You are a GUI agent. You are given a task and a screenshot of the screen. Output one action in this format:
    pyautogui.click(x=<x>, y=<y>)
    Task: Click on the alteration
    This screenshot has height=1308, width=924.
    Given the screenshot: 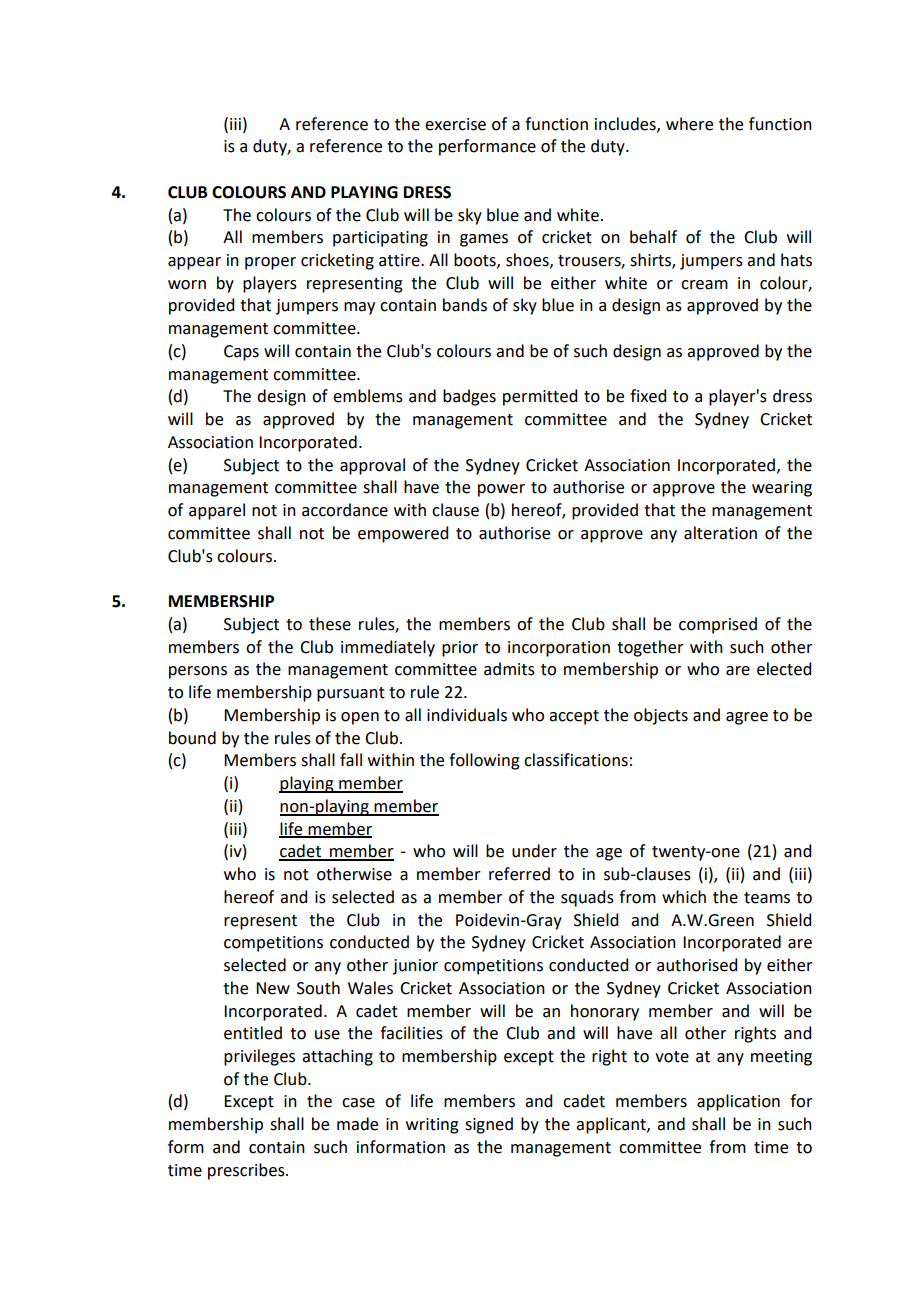 What is the action you would take?
    pyautogui.click(x=720, y=533)
